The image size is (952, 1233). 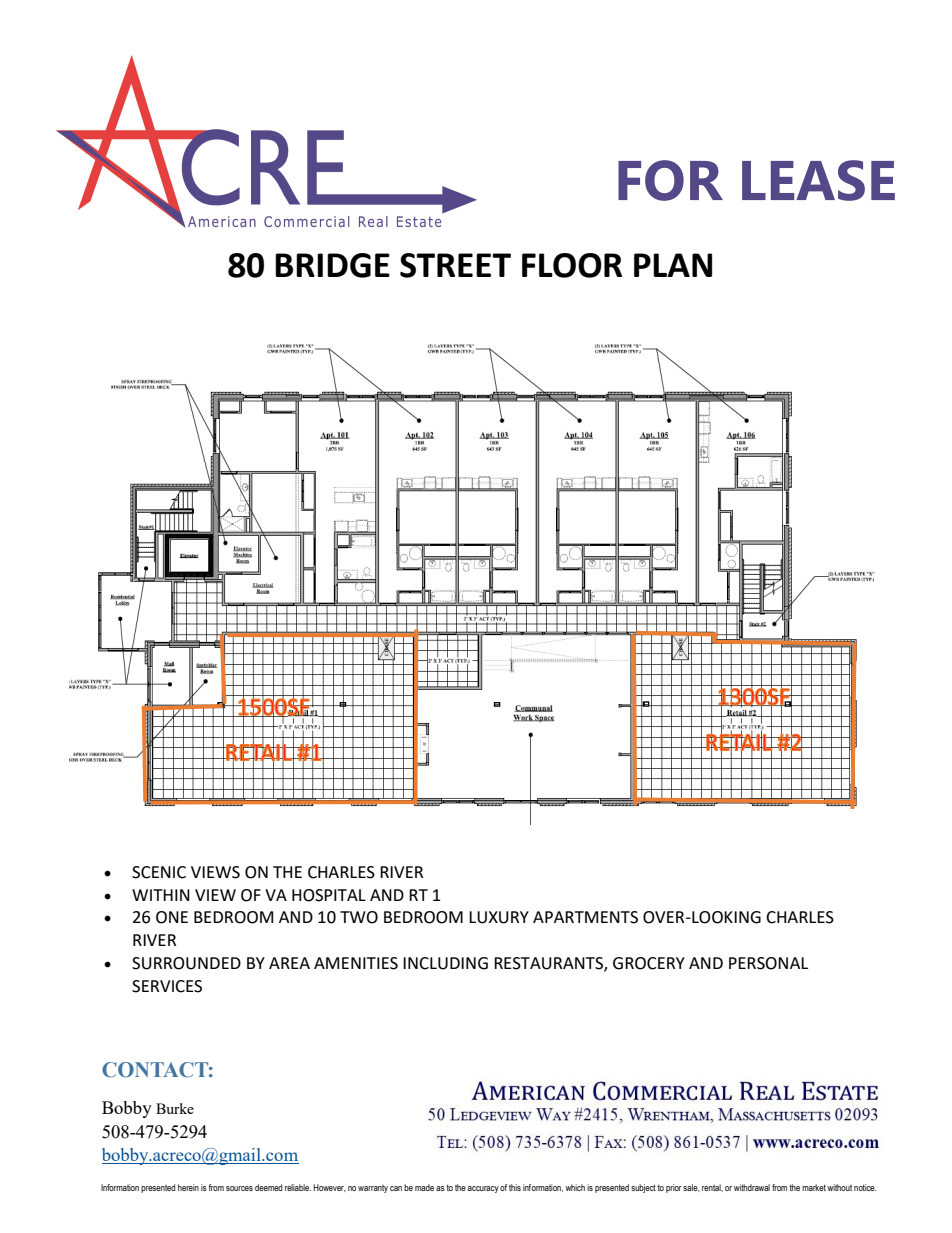 I want to click on LUXURY, so click(x=499, y=917).
